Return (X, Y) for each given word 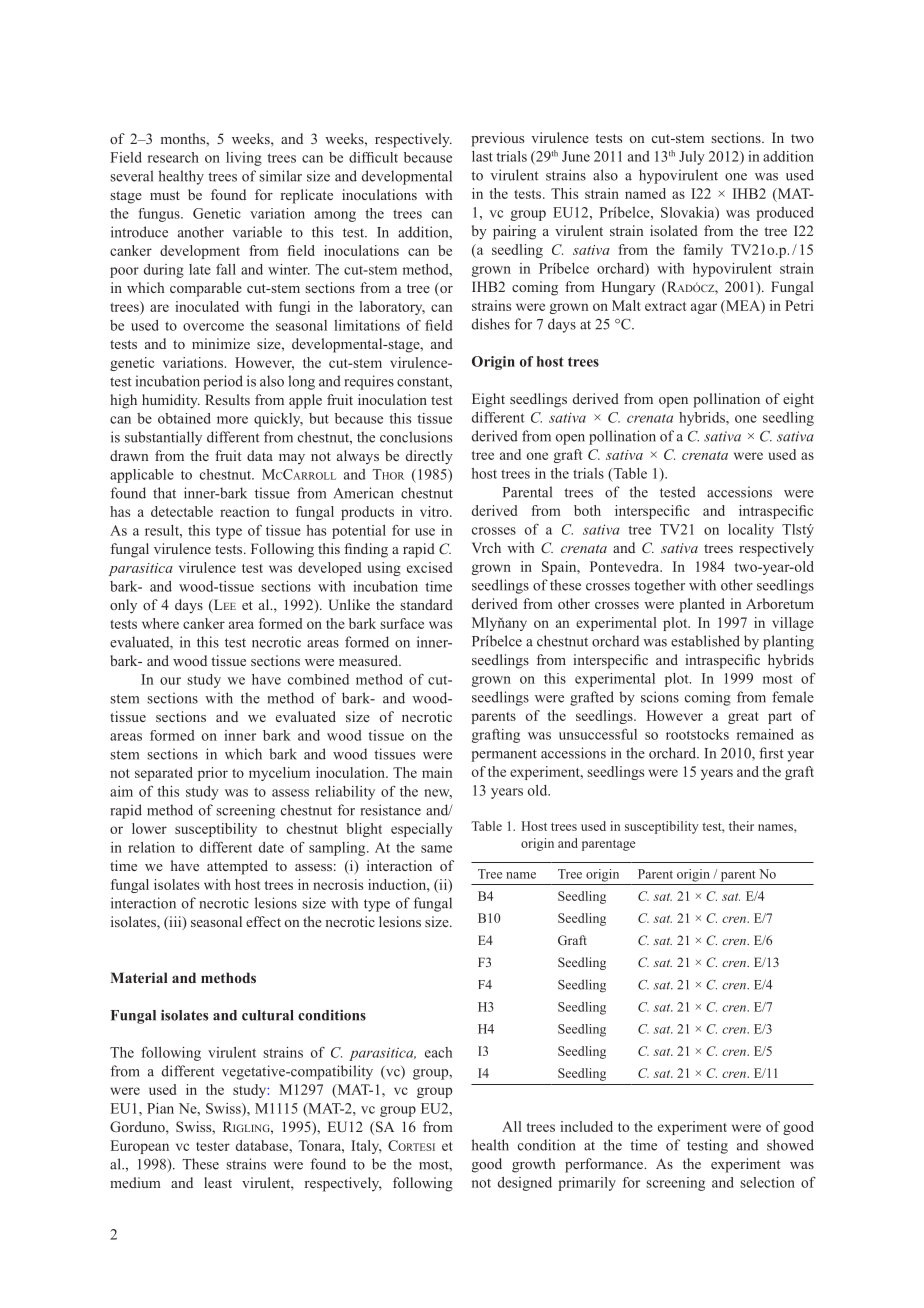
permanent (504, 755)
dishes (491, 324)
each (438, 1052)
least (218, 1182)
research (173, 157)
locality (751, 531)
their (741, 826)
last (482, 156)
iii (175, 922)
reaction (245, 511)
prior (213, 774)
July (692, 158)
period (223, 382)
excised (430, 567)
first (771, 753)
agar (704, 308)
